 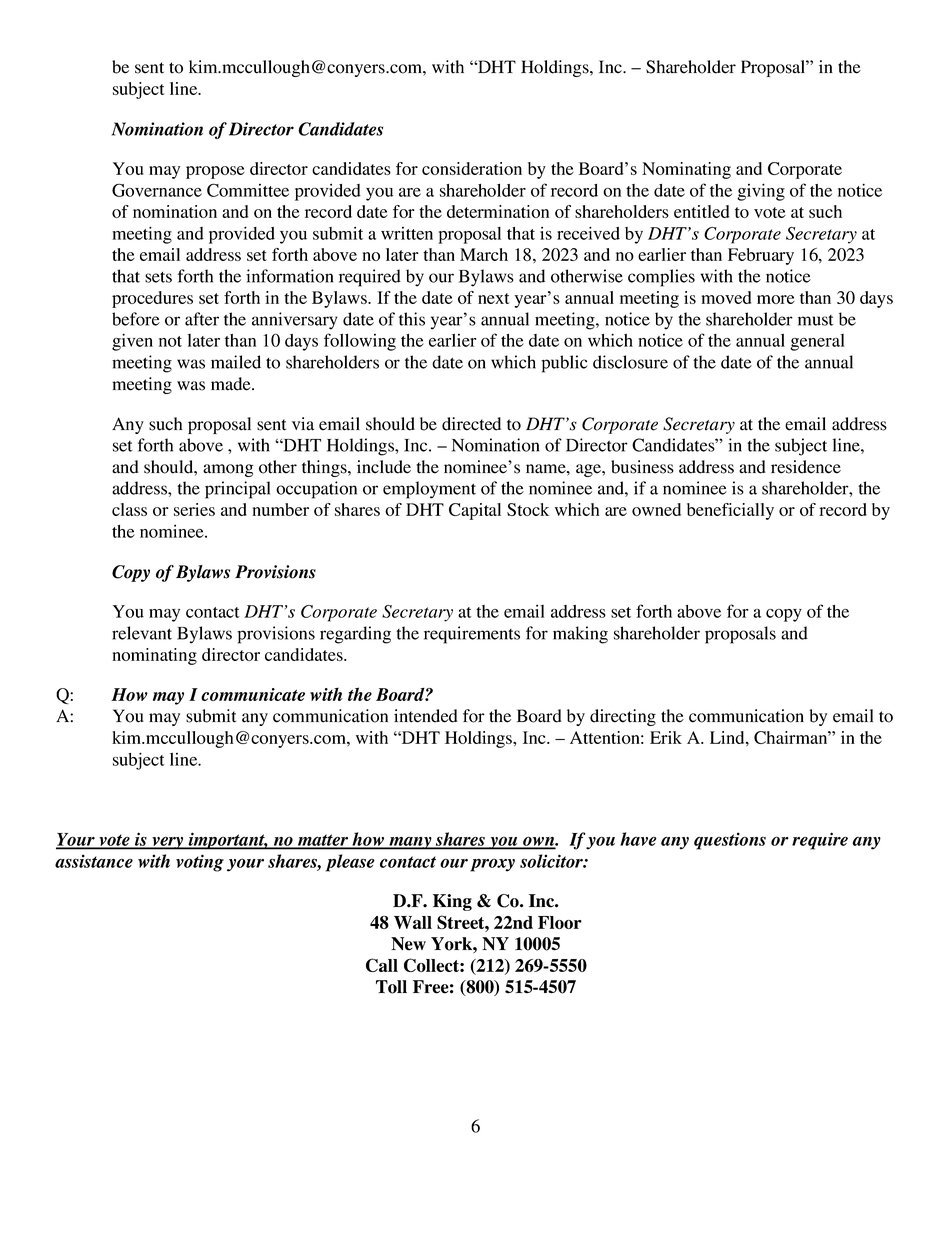 I want to click on directed, so click(x=471, y=424).
